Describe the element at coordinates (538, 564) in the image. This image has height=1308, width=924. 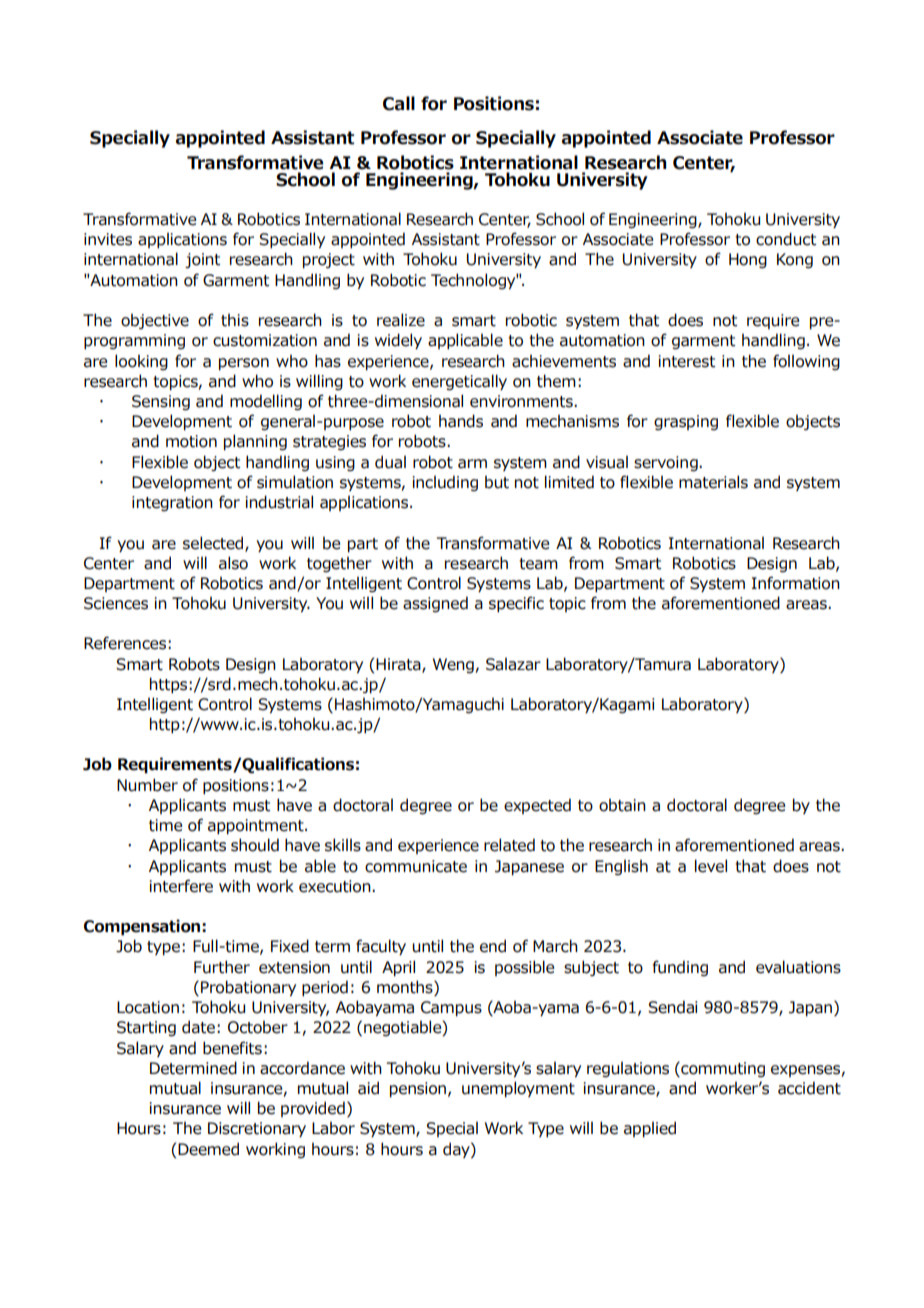
I see `team` at that location.
